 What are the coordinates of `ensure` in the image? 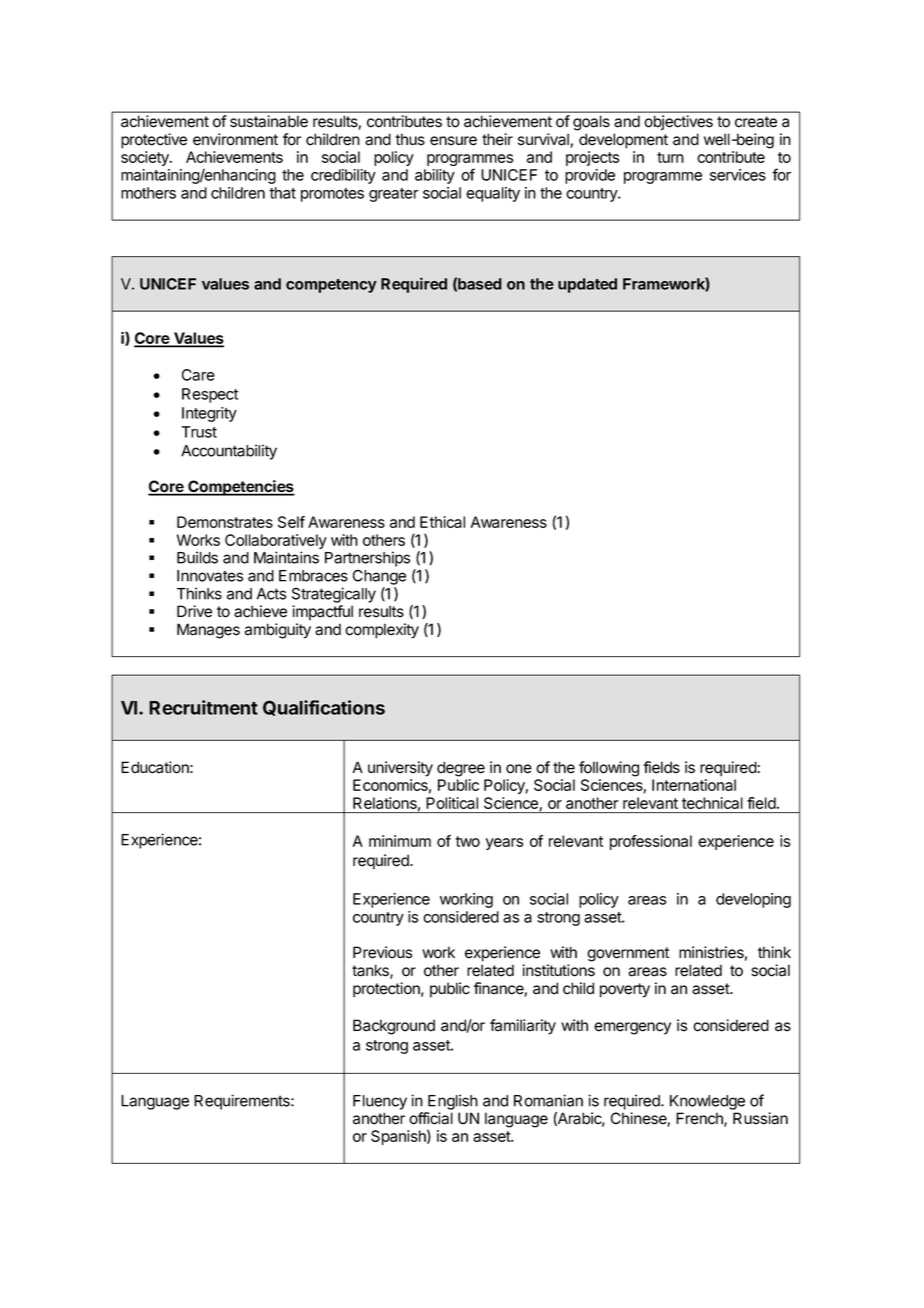 It's located at (453, 141).
